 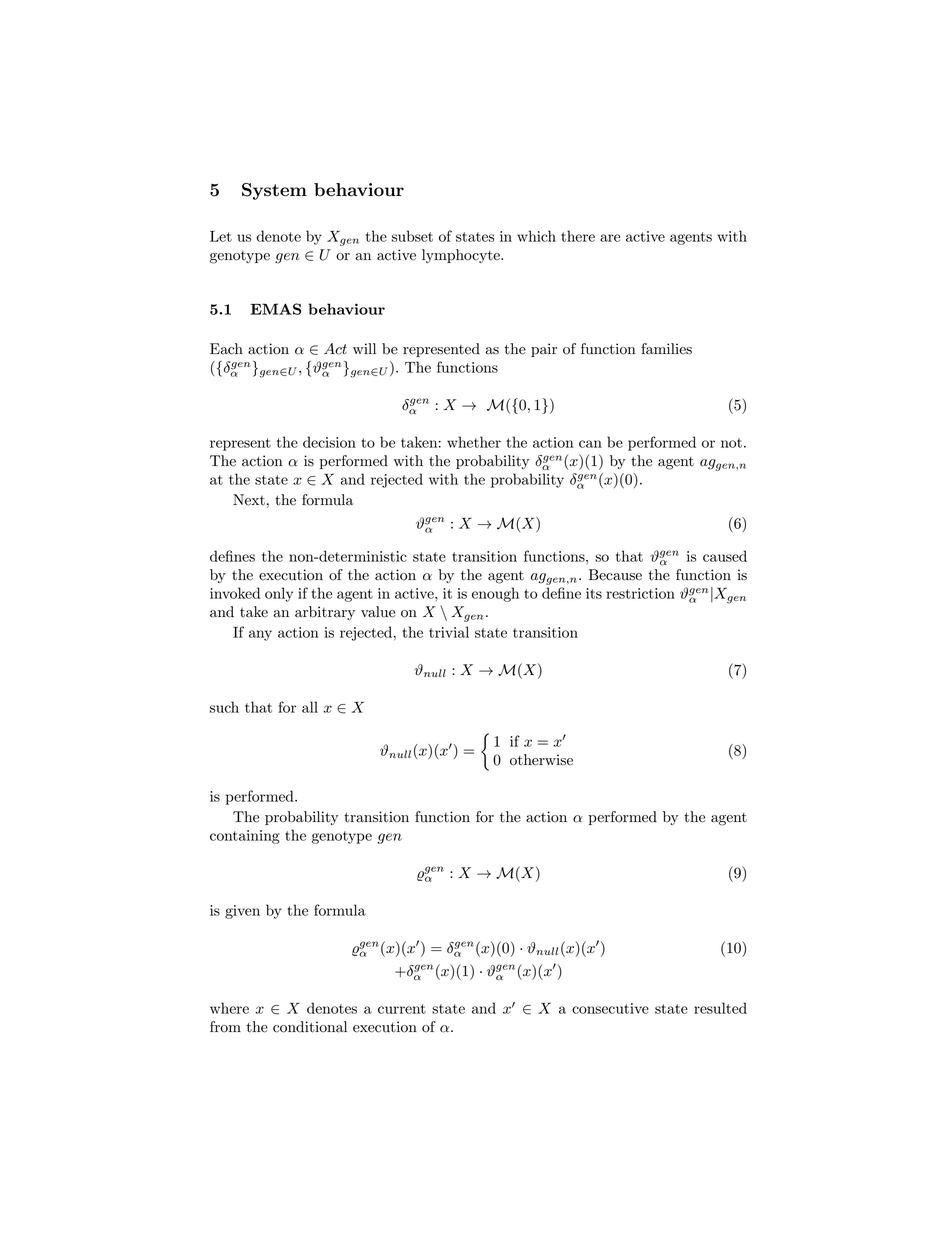 I want to click on restriction, so click(x=640, y=593).
